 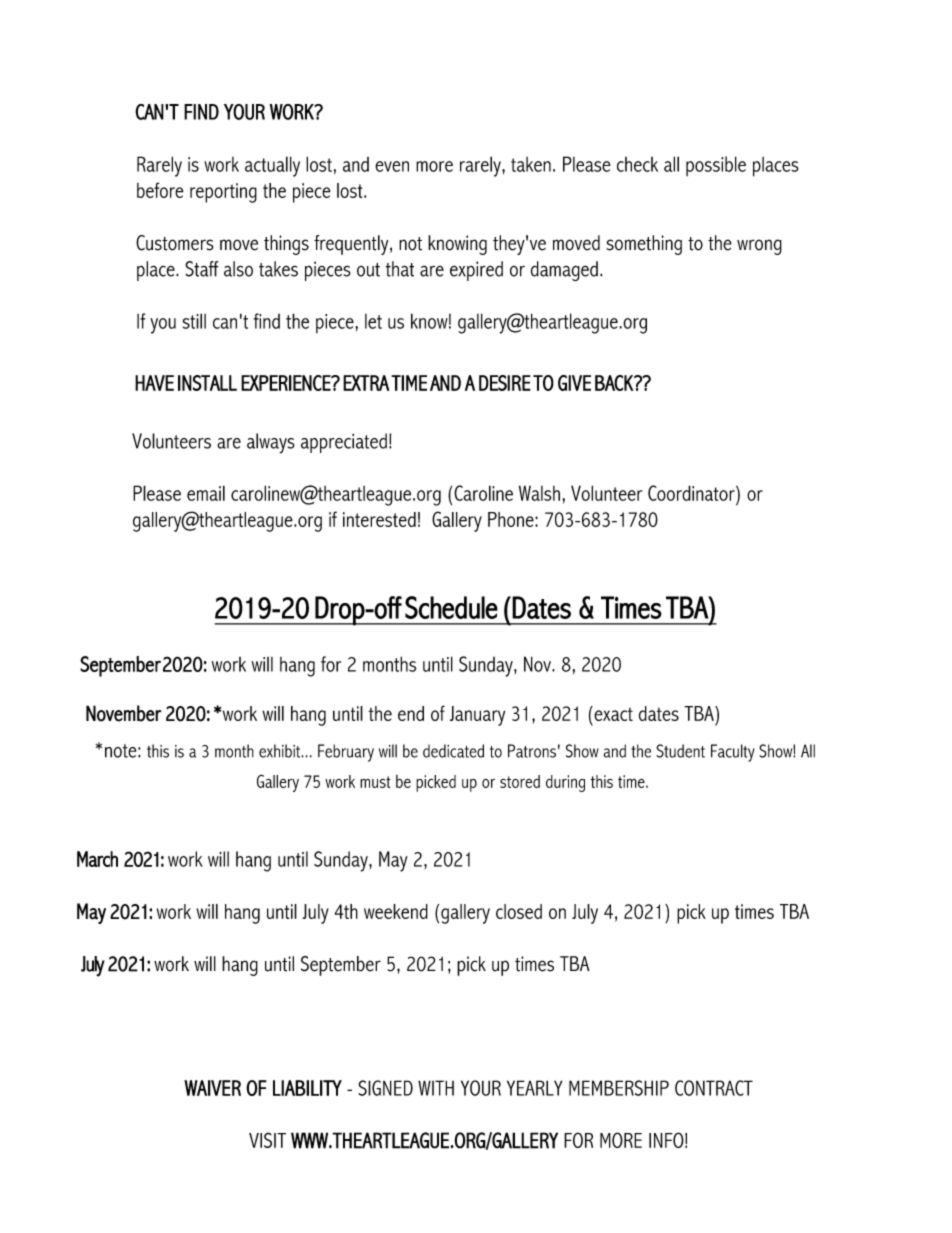 I want to click on WITH, so click(x=436, y=1088).
